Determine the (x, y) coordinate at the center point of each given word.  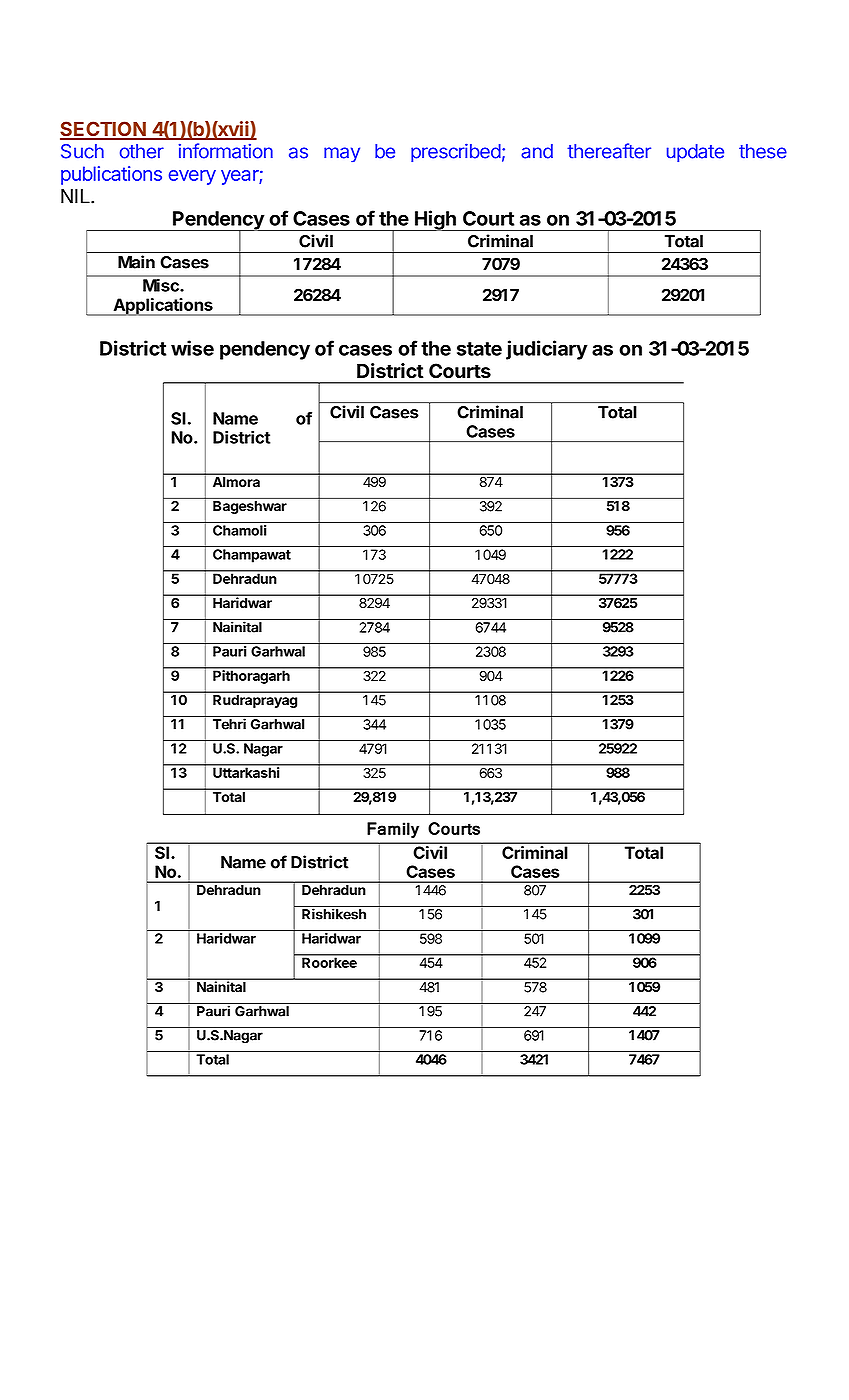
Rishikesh (334, 914)
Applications (163, 307)
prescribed (456, 152)
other (142, 151)
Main (136, 262)
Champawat (252, 556)
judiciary (547, 350)
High (435, 220)
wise (192, 348)
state (479, 349)
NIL (76, 196)
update (695, 153)
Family (393, 830)
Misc (161, 285)
